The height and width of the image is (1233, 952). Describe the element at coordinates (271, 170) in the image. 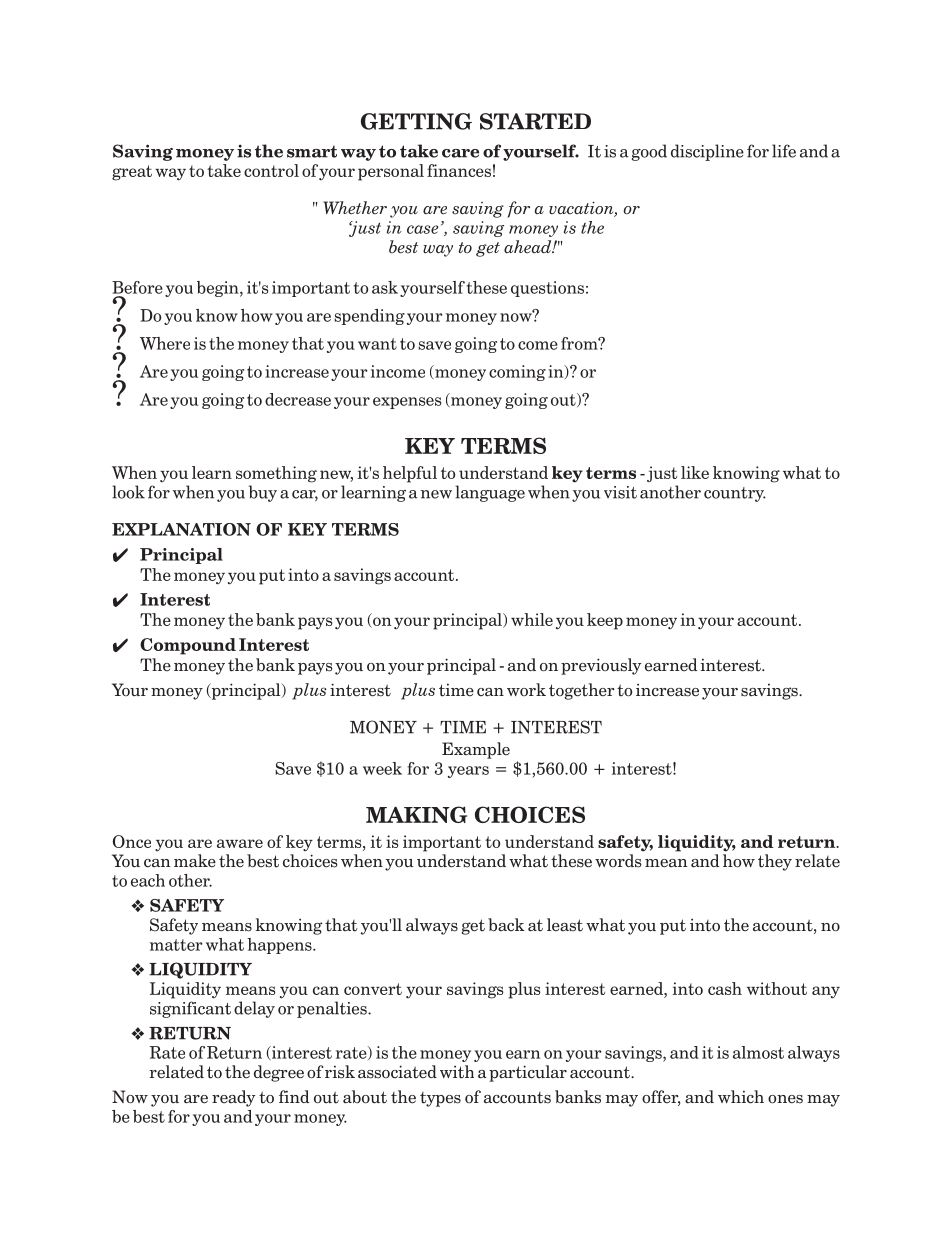

I see `control` at that location.
